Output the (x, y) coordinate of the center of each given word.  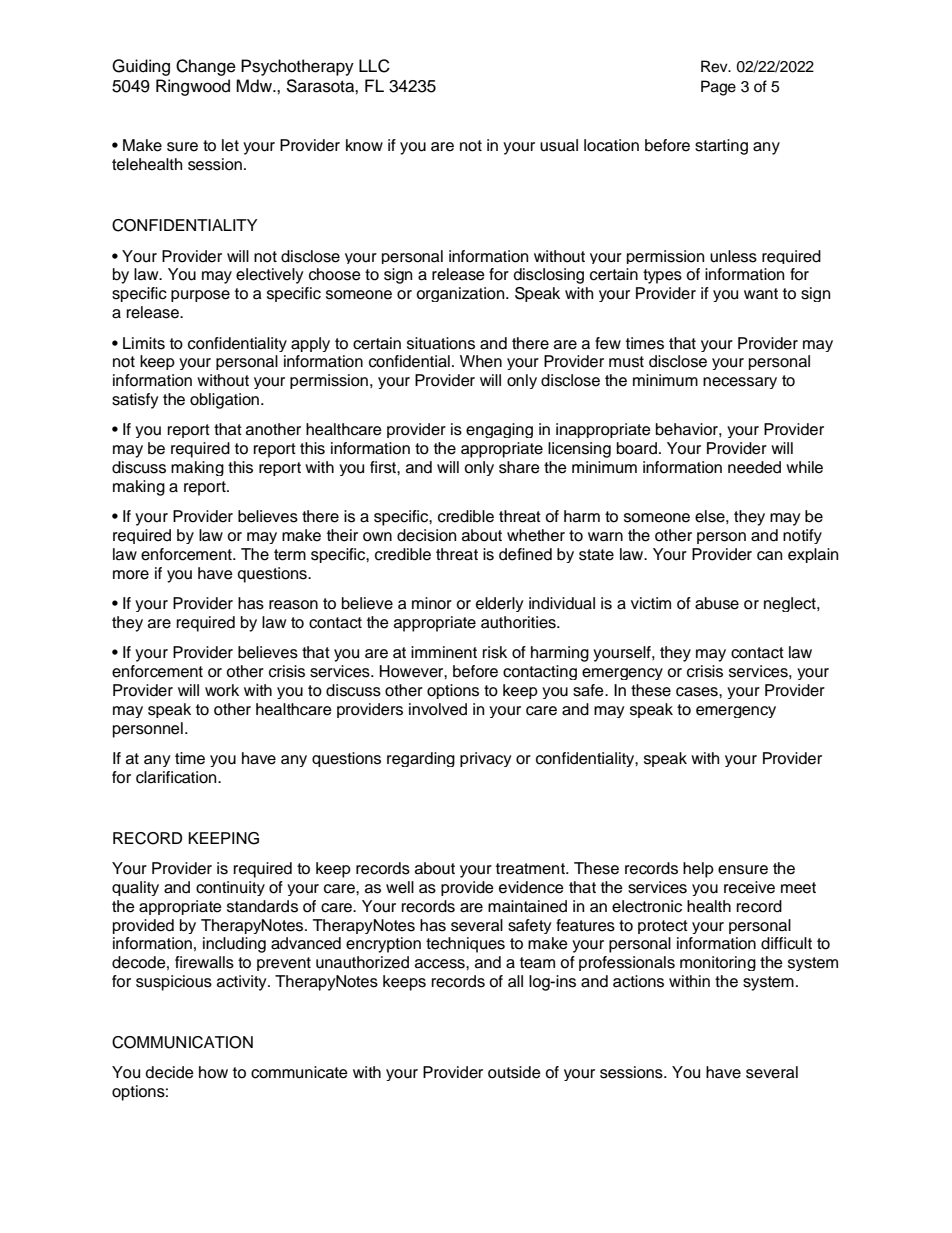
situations (441, 343)
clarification (177, 777)
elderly (500, 604)
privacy (486, 759)
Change (206, 67)
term (290, 555)
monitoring (718, 963)
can (769, 556)
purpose (200, 296)
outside (514, 1072)
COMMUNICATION (182, 1042)
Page (718, 88)
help (698, 870)
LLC (374, 66)
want (761, 294)
